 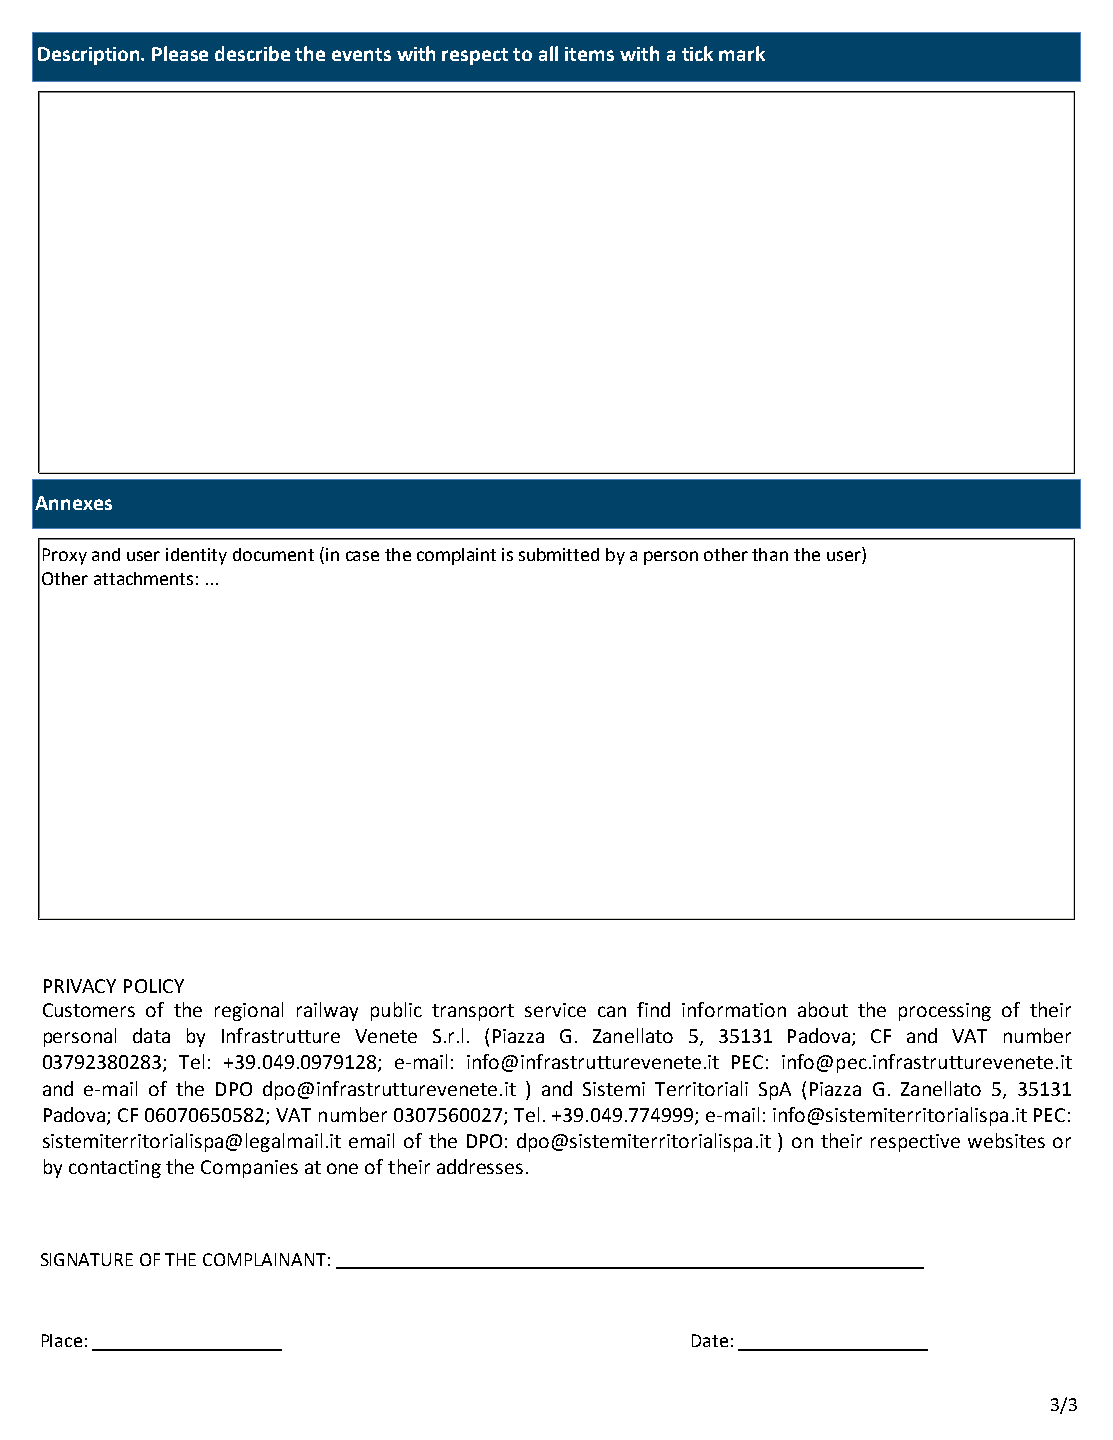 I want to click on all, so click(x=548, y=53).
